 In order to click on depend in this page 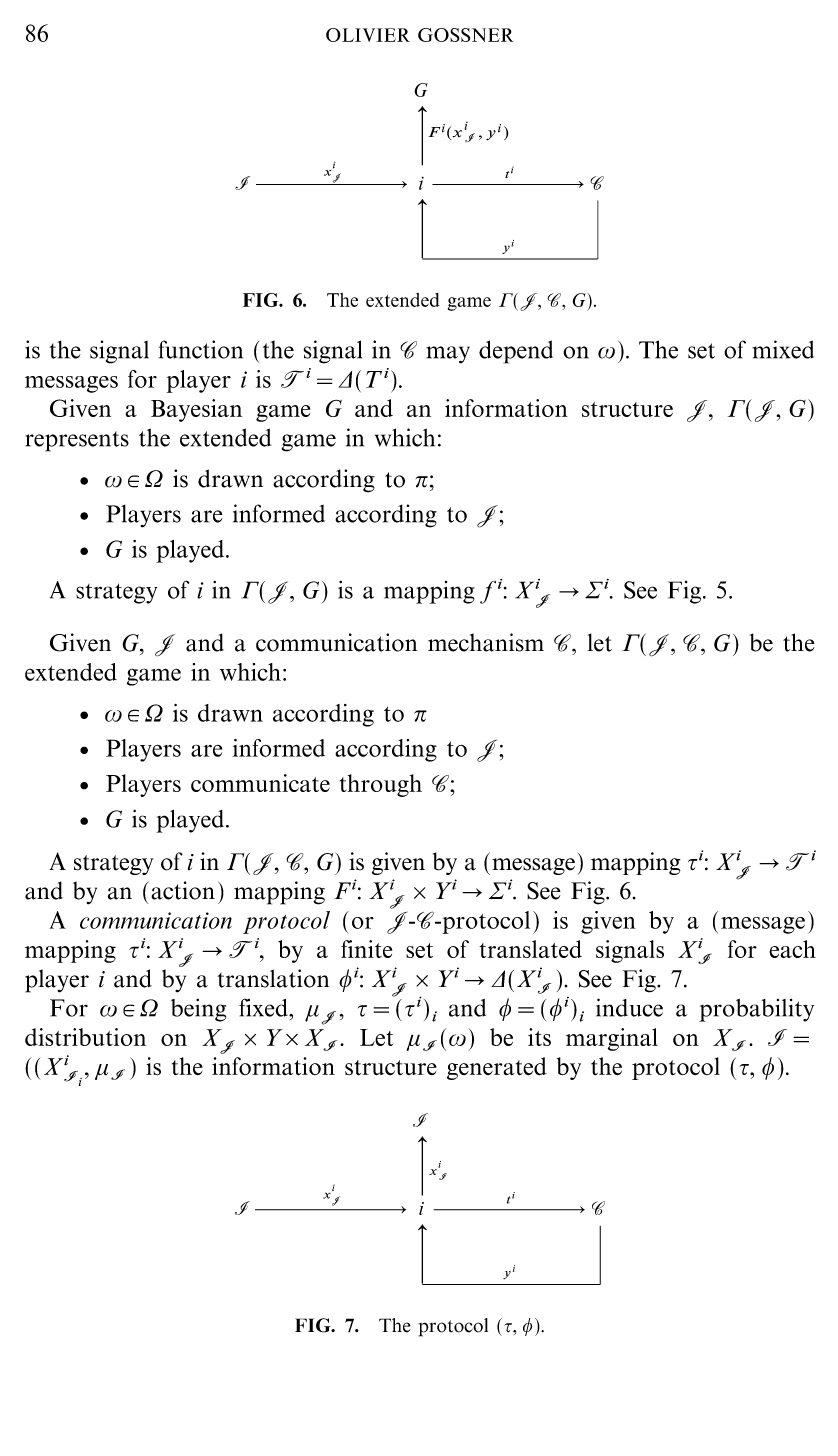, I will do `click(516, 352)`.
